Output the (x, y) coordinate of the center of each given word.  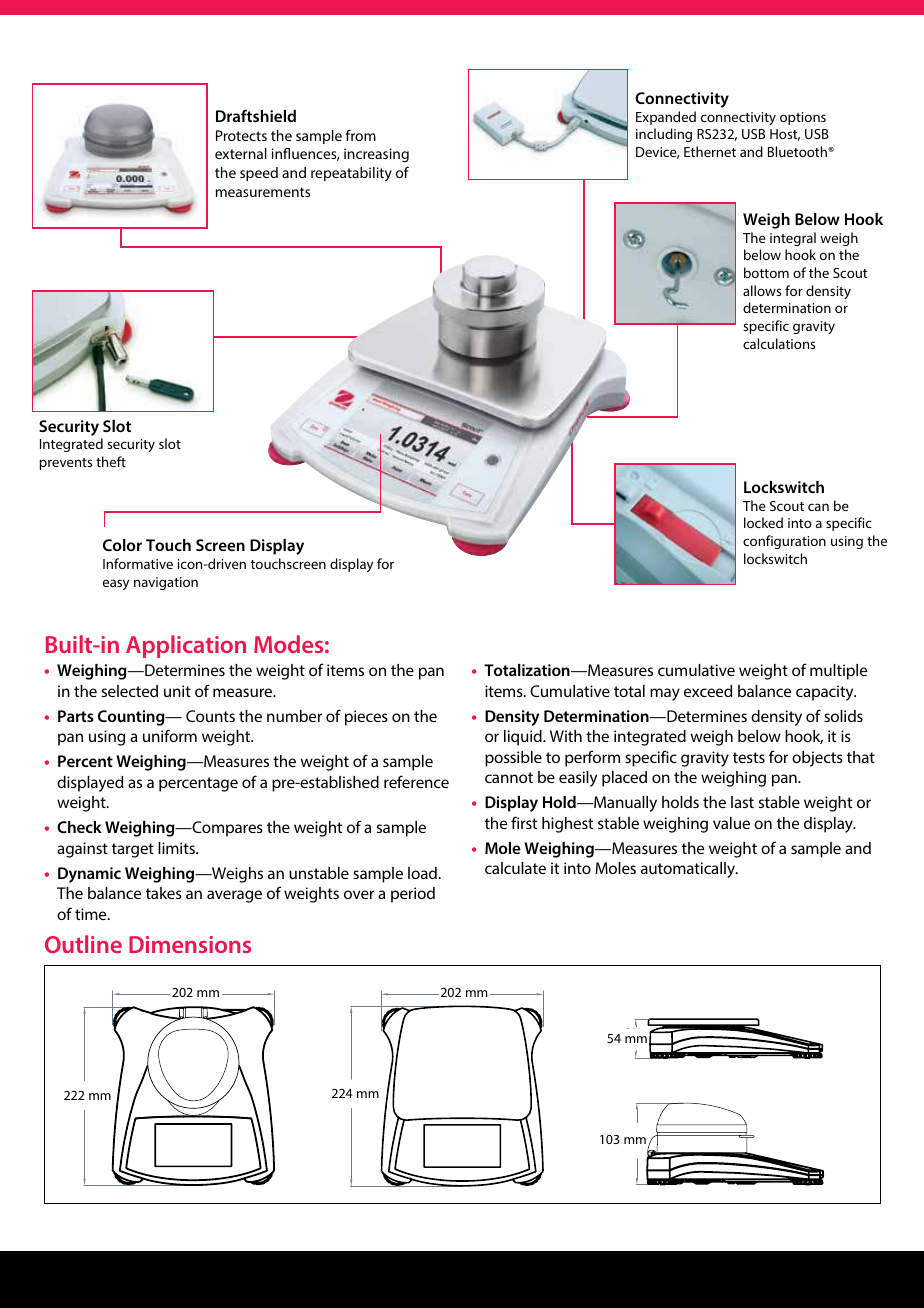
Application (186, 646)
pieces (366, 718)
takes (164, 893)
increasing (376, 155)
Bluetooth (798, 151)
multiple (838, 672)
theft (111, 461)
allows (762, 290)
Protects (241, 135)
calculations (779, 343)
